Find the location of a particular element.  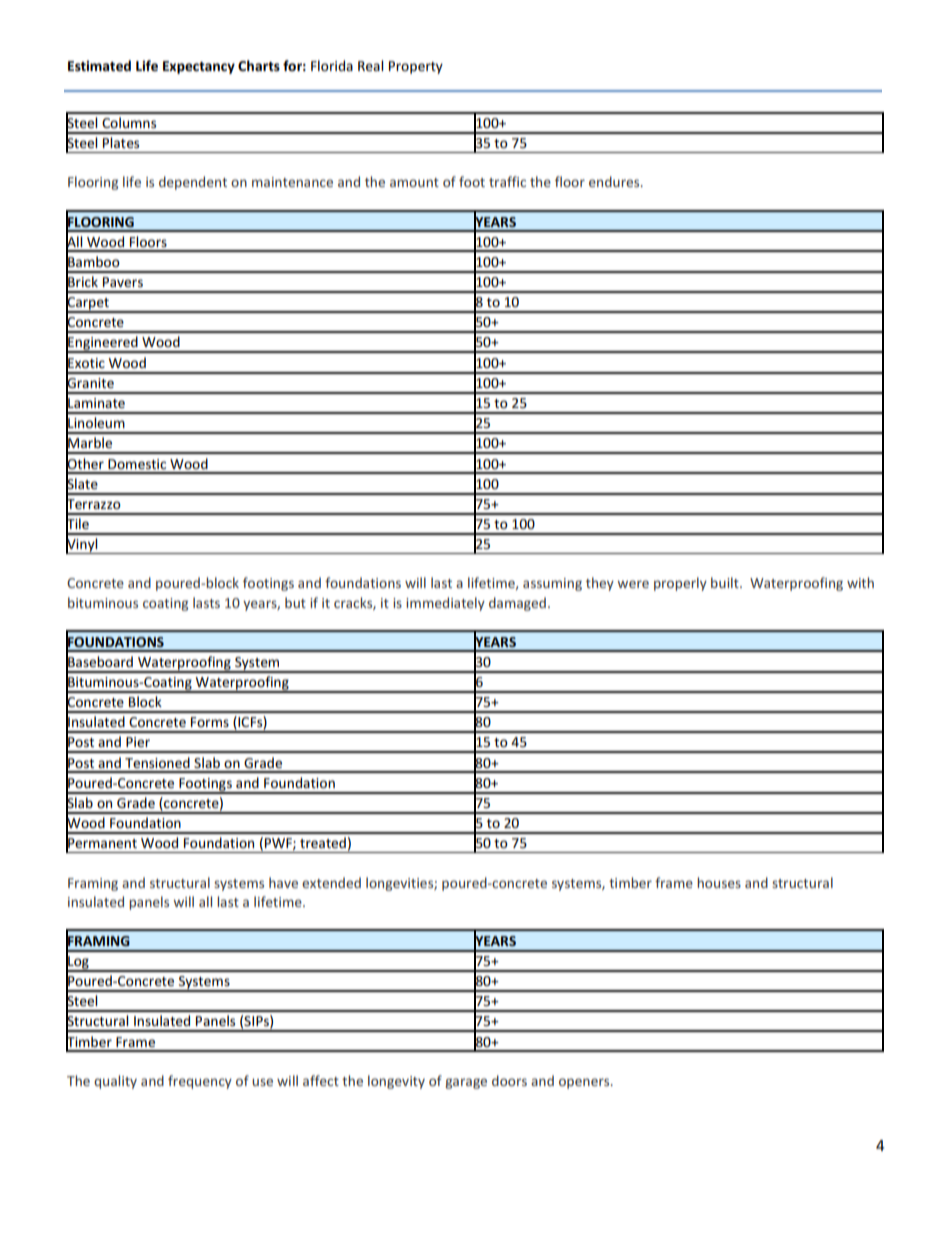

frequency is located at coordinates (200, 1082).
